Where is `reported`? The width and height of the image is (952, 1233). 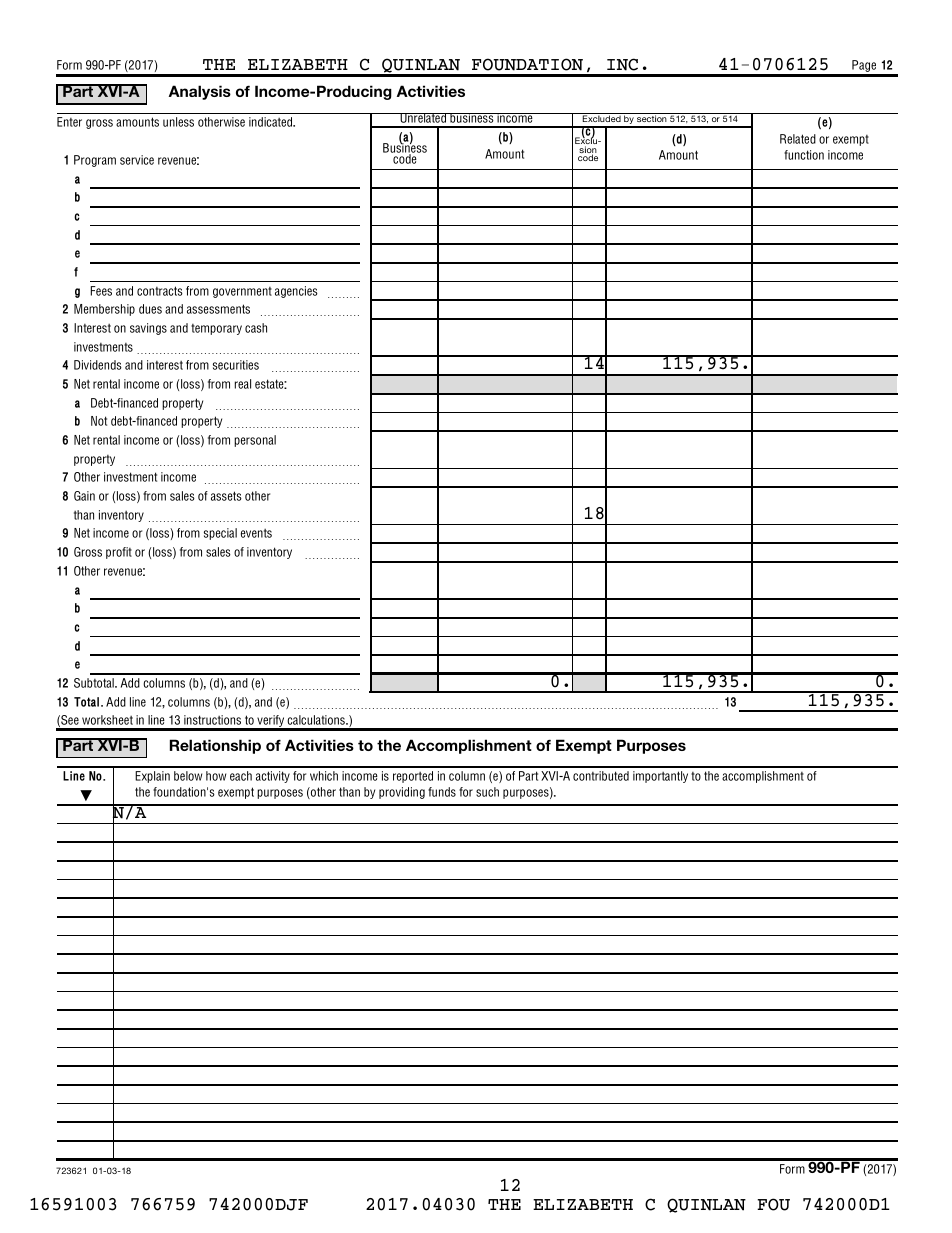 reported is located at coordinates (413, 777).
